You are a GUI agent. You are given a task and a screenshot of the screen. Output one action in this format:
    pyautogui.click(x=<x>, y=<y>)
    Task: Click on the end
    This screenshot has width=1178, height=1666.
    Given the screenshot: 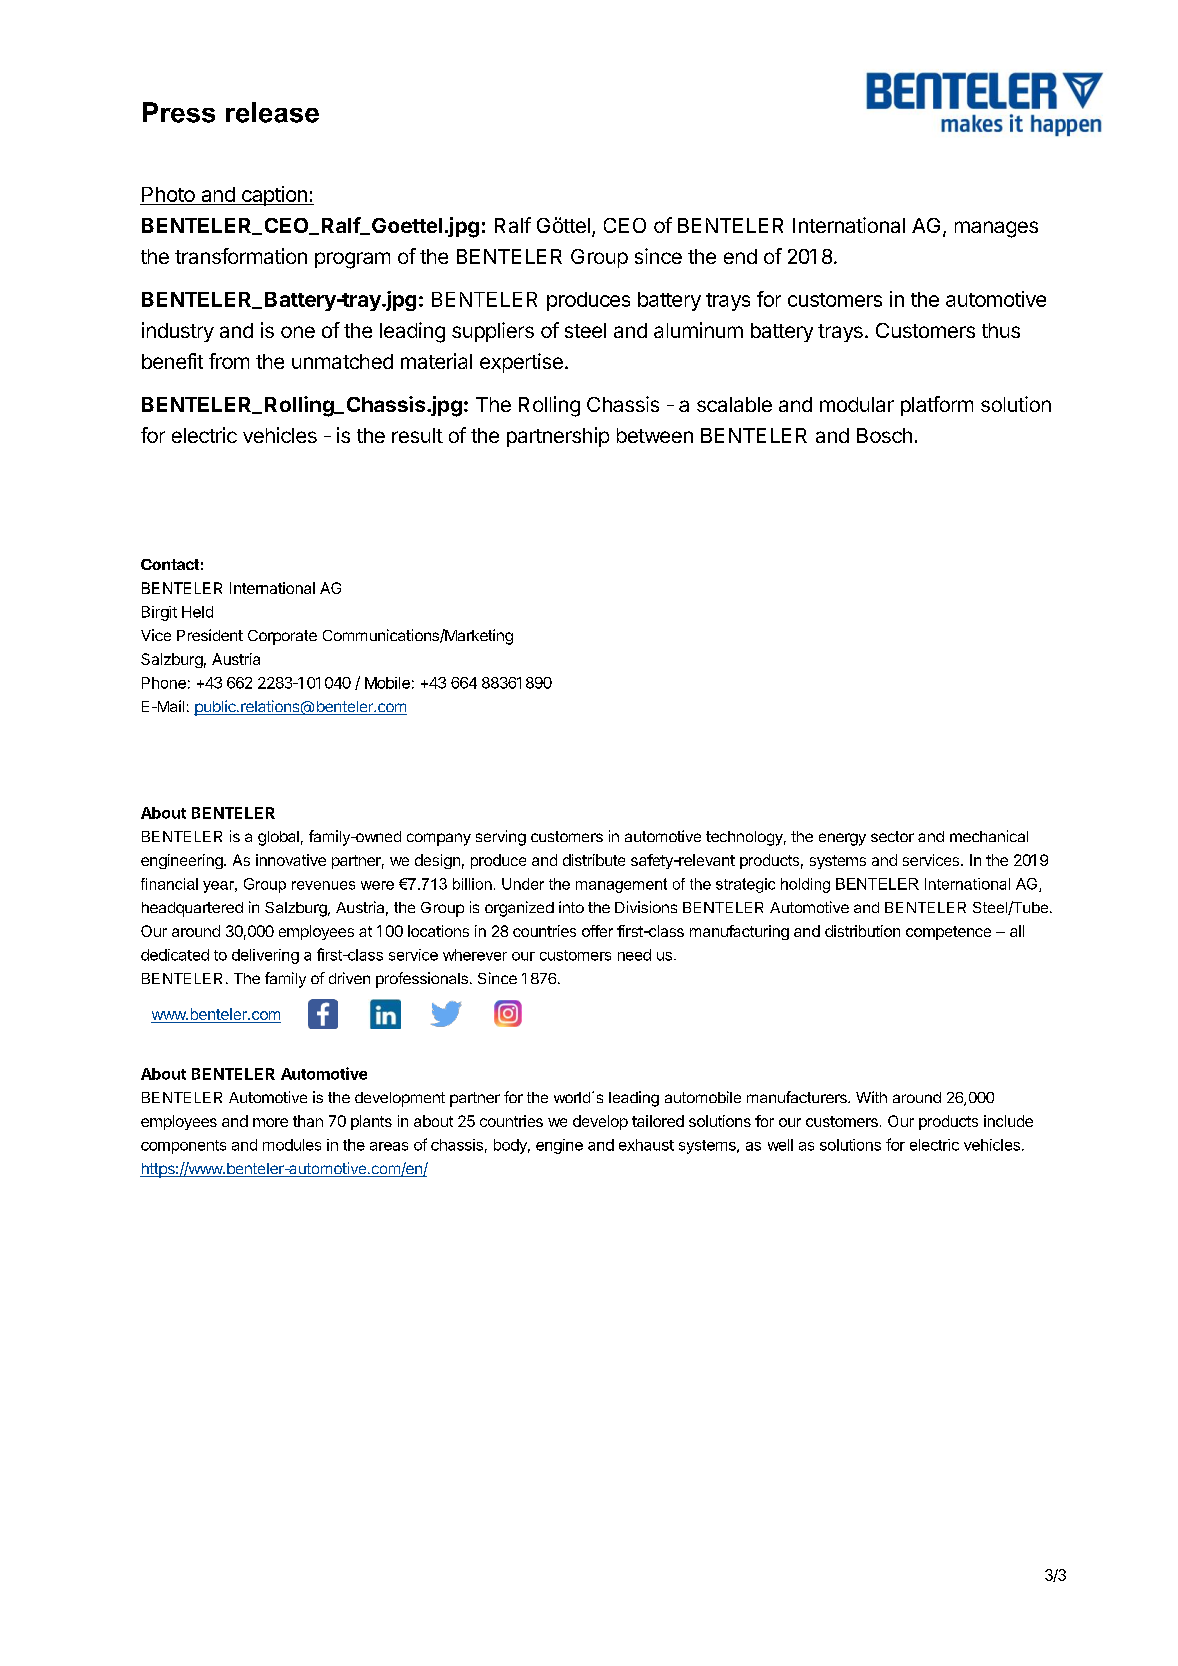 What is the action you would take?
    pyautogui.click(x=740, y=256)
